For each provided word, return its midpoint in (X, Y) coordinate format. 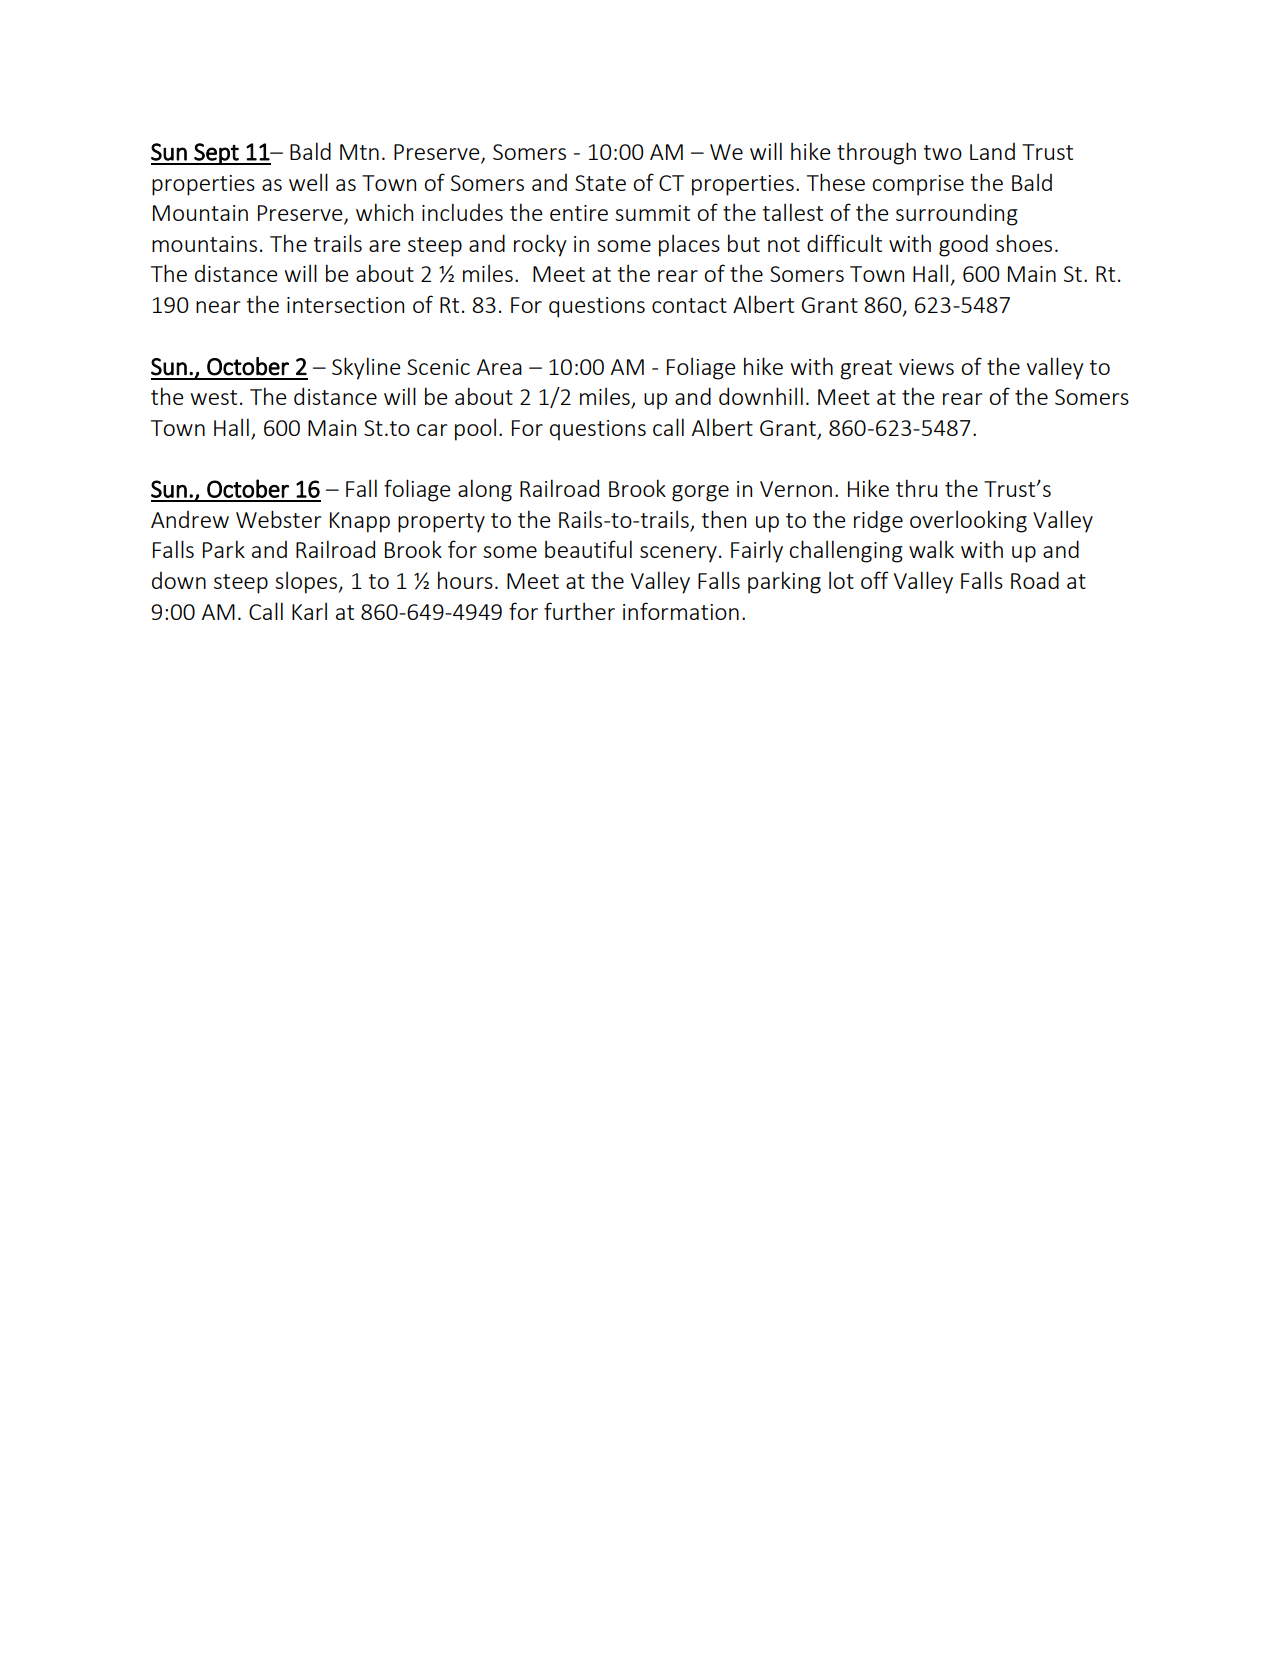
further (579, 611)
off (874, 580)
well (308, 182)
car (432, 430)
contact (689, 305)
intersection (345, 305)
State (600, 183)
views (926, 367)
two (943, 152)
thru (916, 488)
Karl (309, 611)
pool (475, 429)
